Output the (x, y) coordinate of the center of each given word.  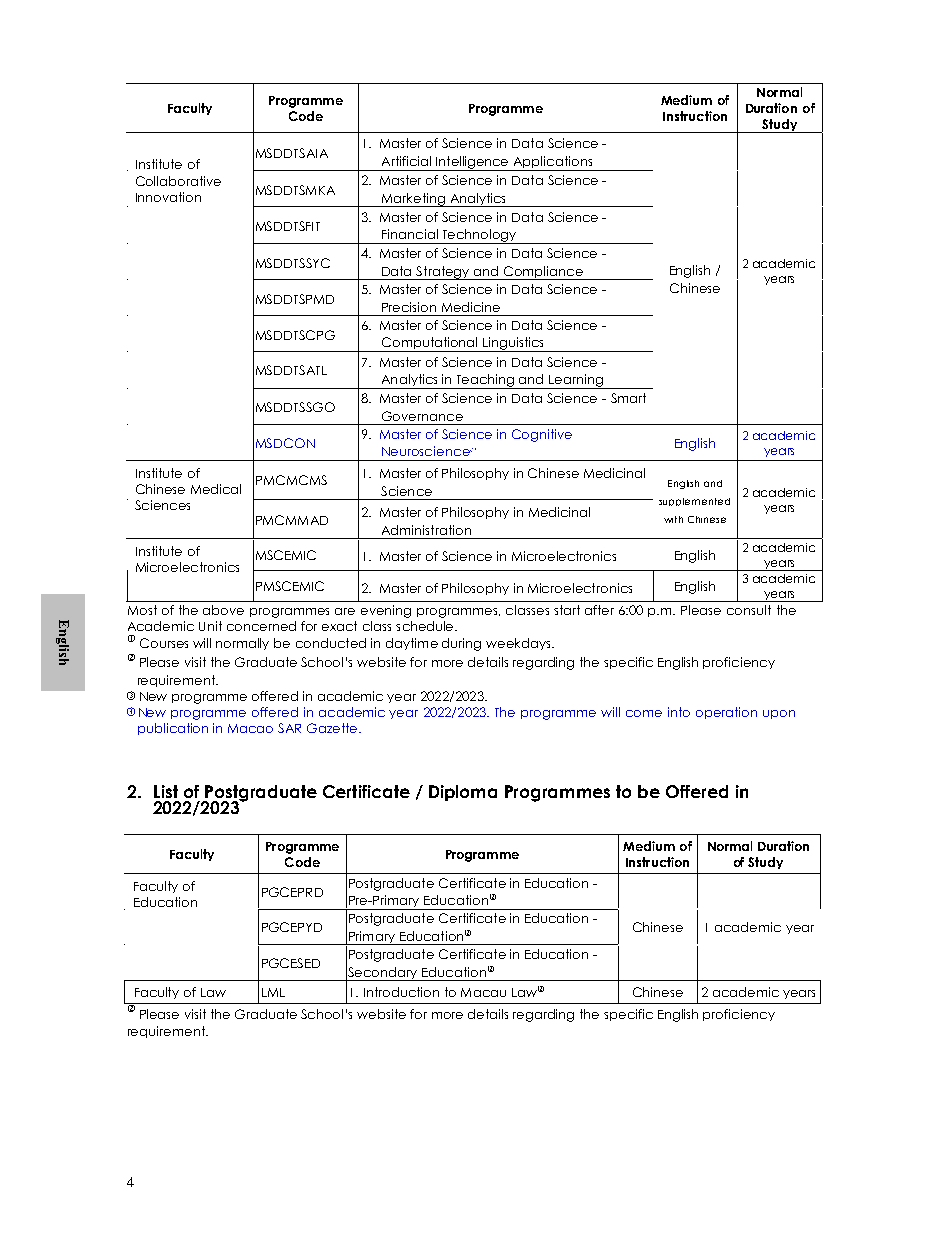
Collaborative (178, 181)
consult (749, 610)
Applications (553, 163)
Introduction (401, 992)
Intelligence (472, 163)
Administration (426, 530)
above (223, 610)
